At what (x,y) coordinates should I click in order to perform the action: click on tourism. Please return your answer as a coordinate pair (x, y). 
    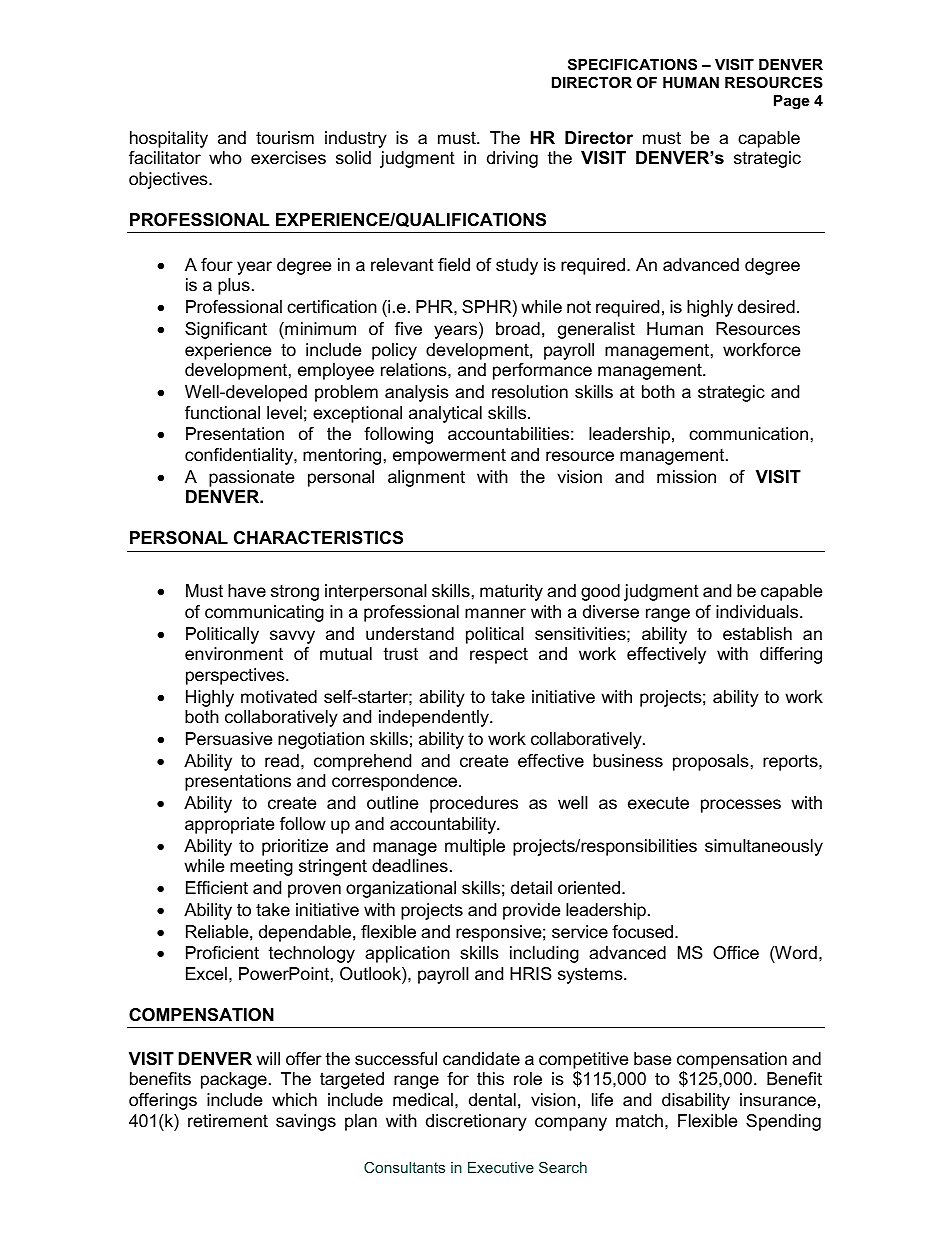
    Looking at the image, I should click on (285, 138).
